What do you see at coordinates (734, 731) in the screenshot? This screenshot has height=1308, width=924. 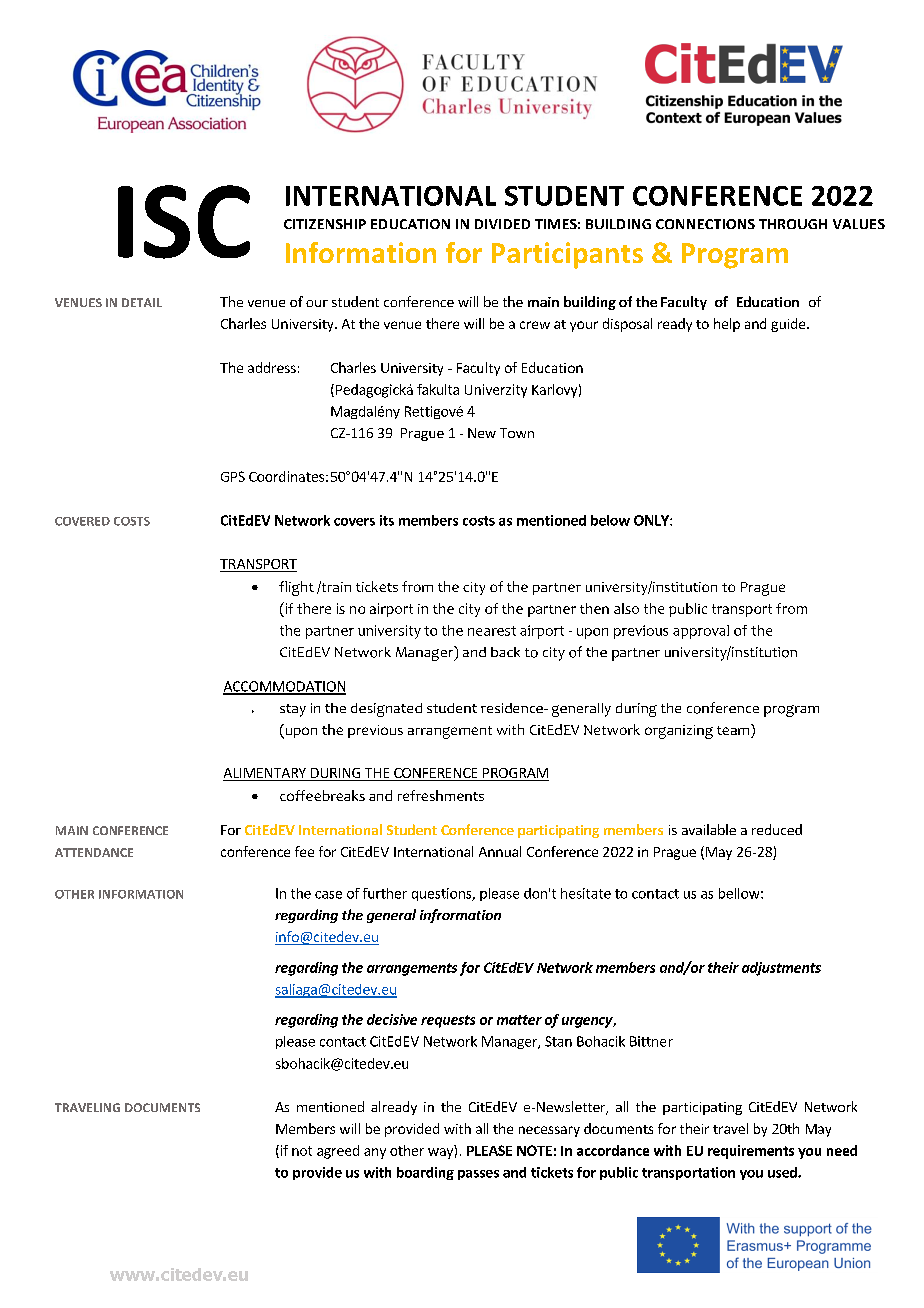 I see `team` at bounding box center [734, 731].
